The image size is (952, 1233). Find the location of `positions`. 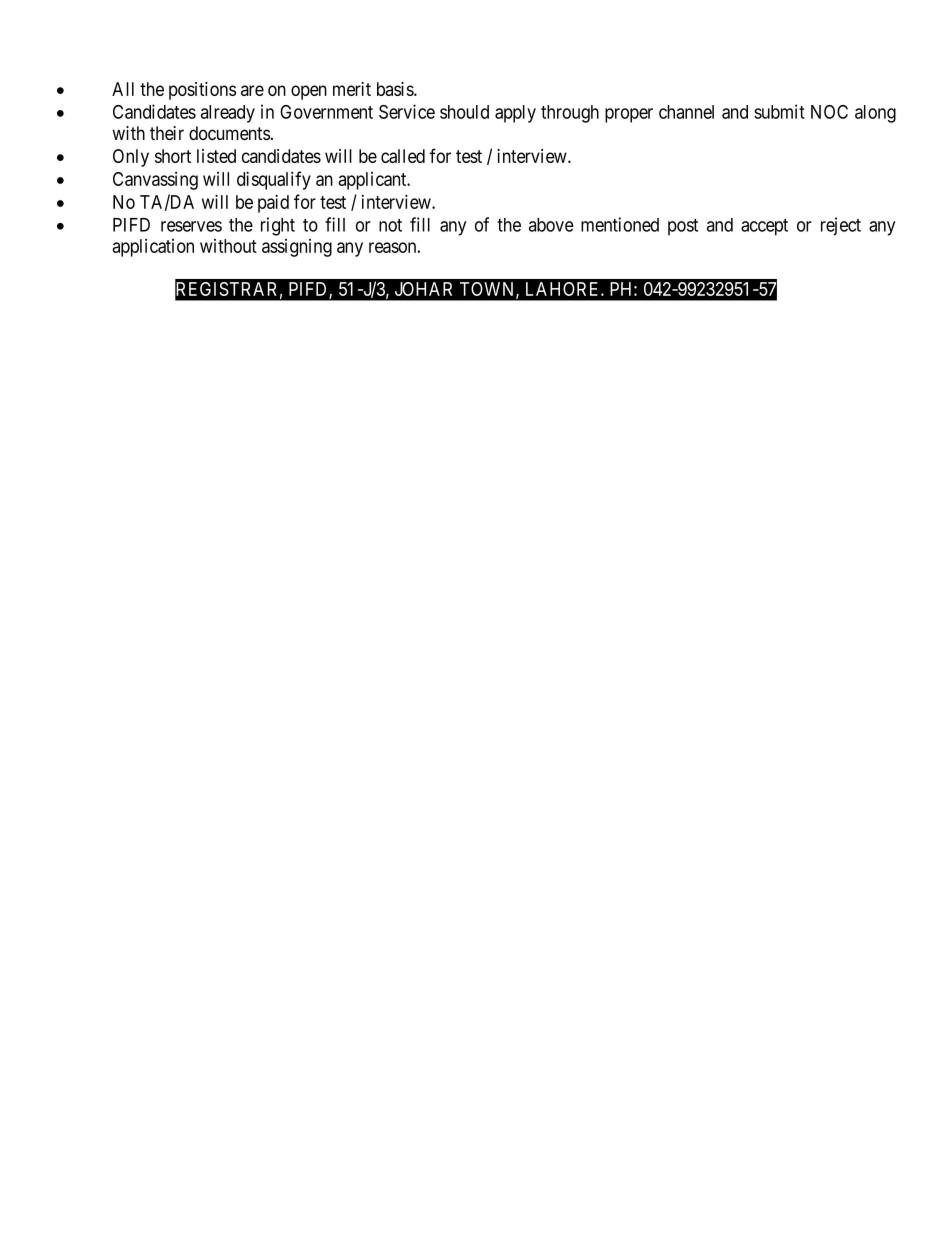

positions is located at coordinates (202, 91).
